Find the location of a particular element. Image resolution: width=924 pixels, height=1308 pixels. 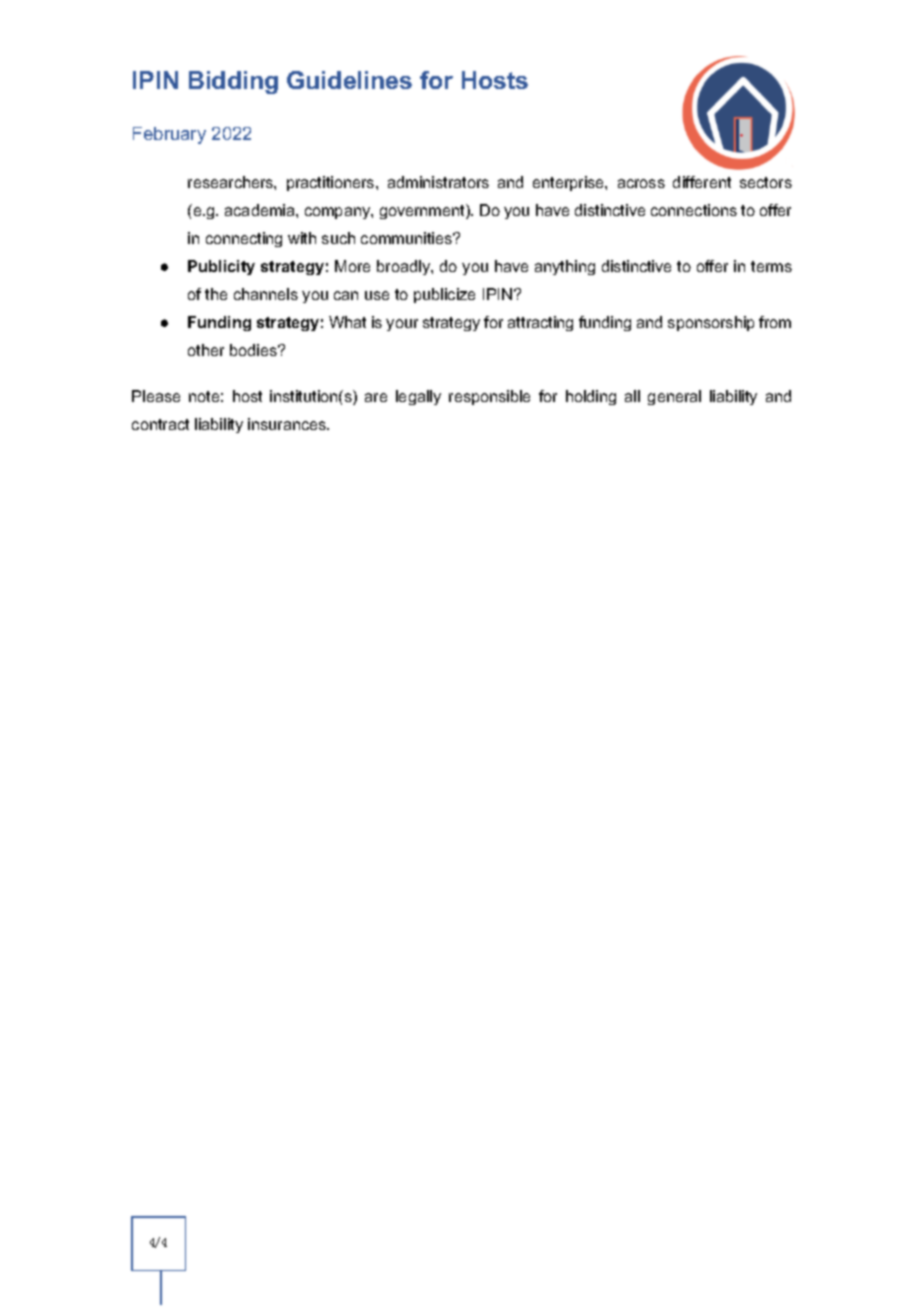

insurances is located at coordinates (288, 424).
